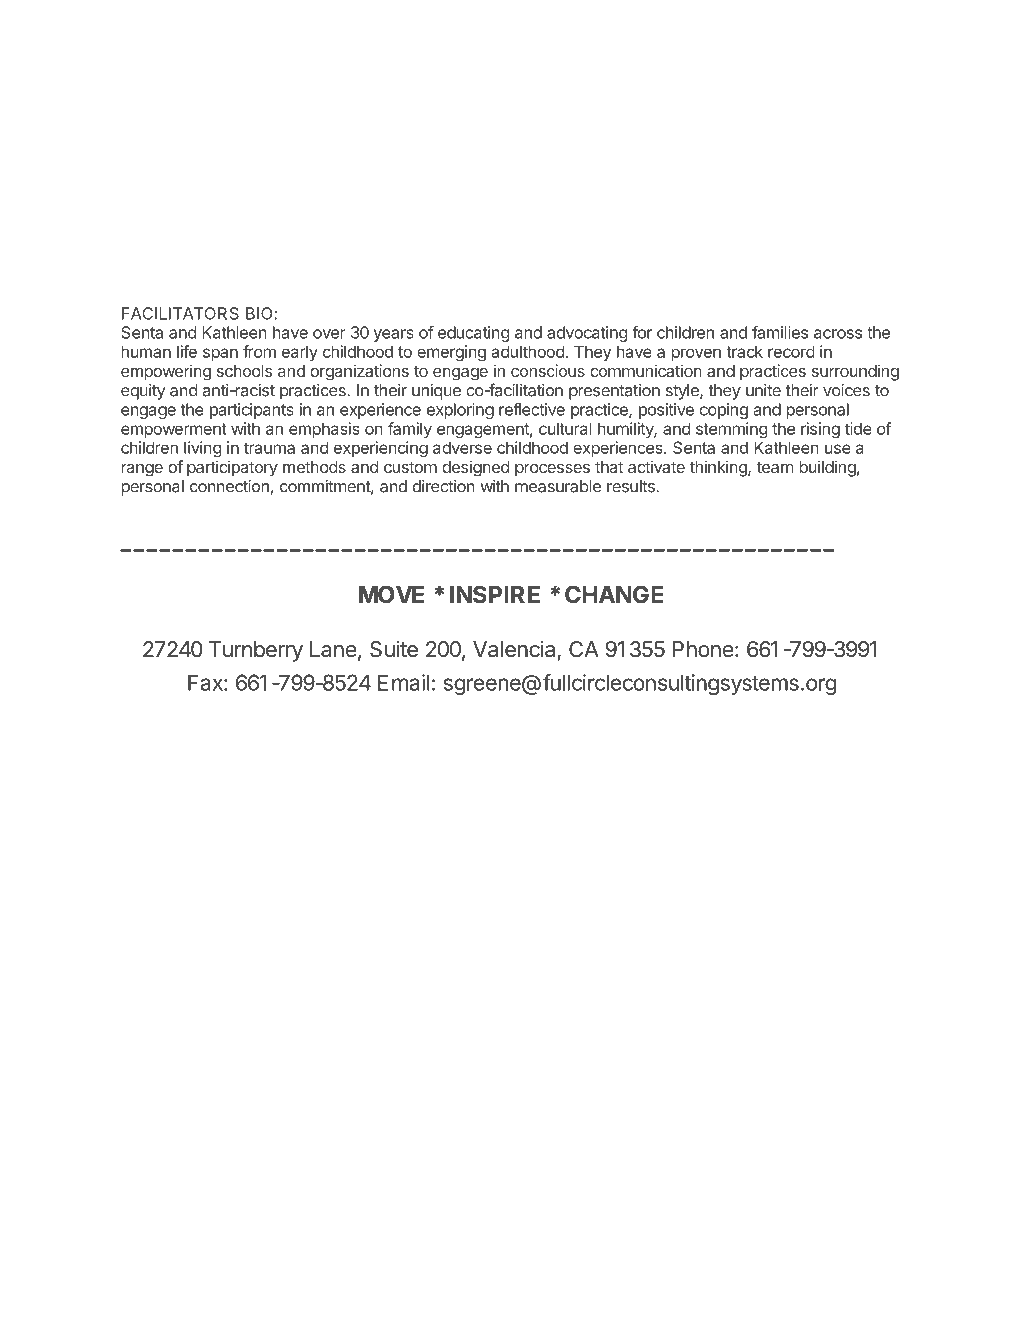 The width and height of the screenshot is (1023, 1324). Describe the element at coordinates (780, 332) in the screenshot. I see `families` at that location.
